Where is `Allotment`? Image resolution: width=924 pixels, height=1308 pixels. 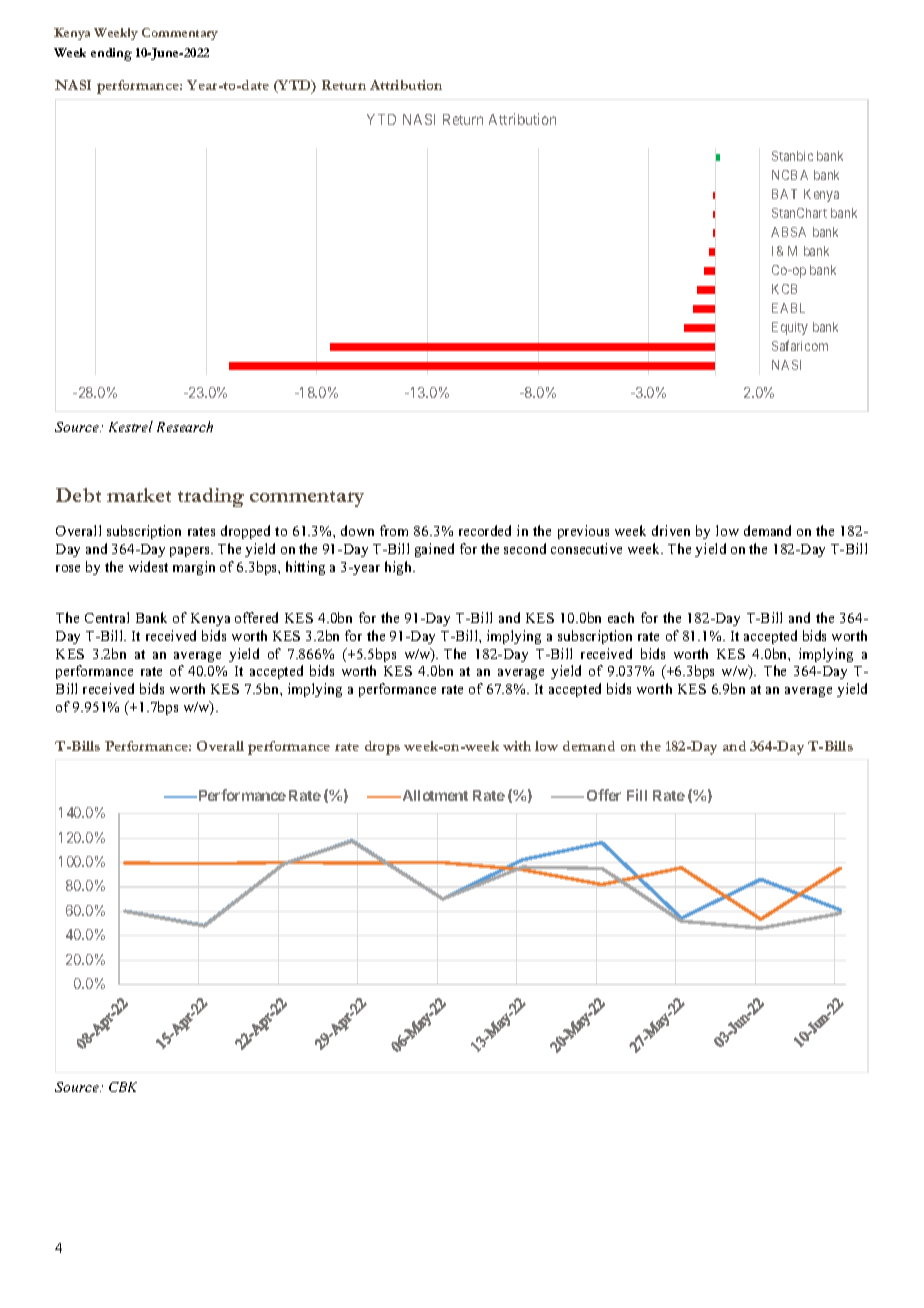
Allotment is located at coordinates (434, 795).
